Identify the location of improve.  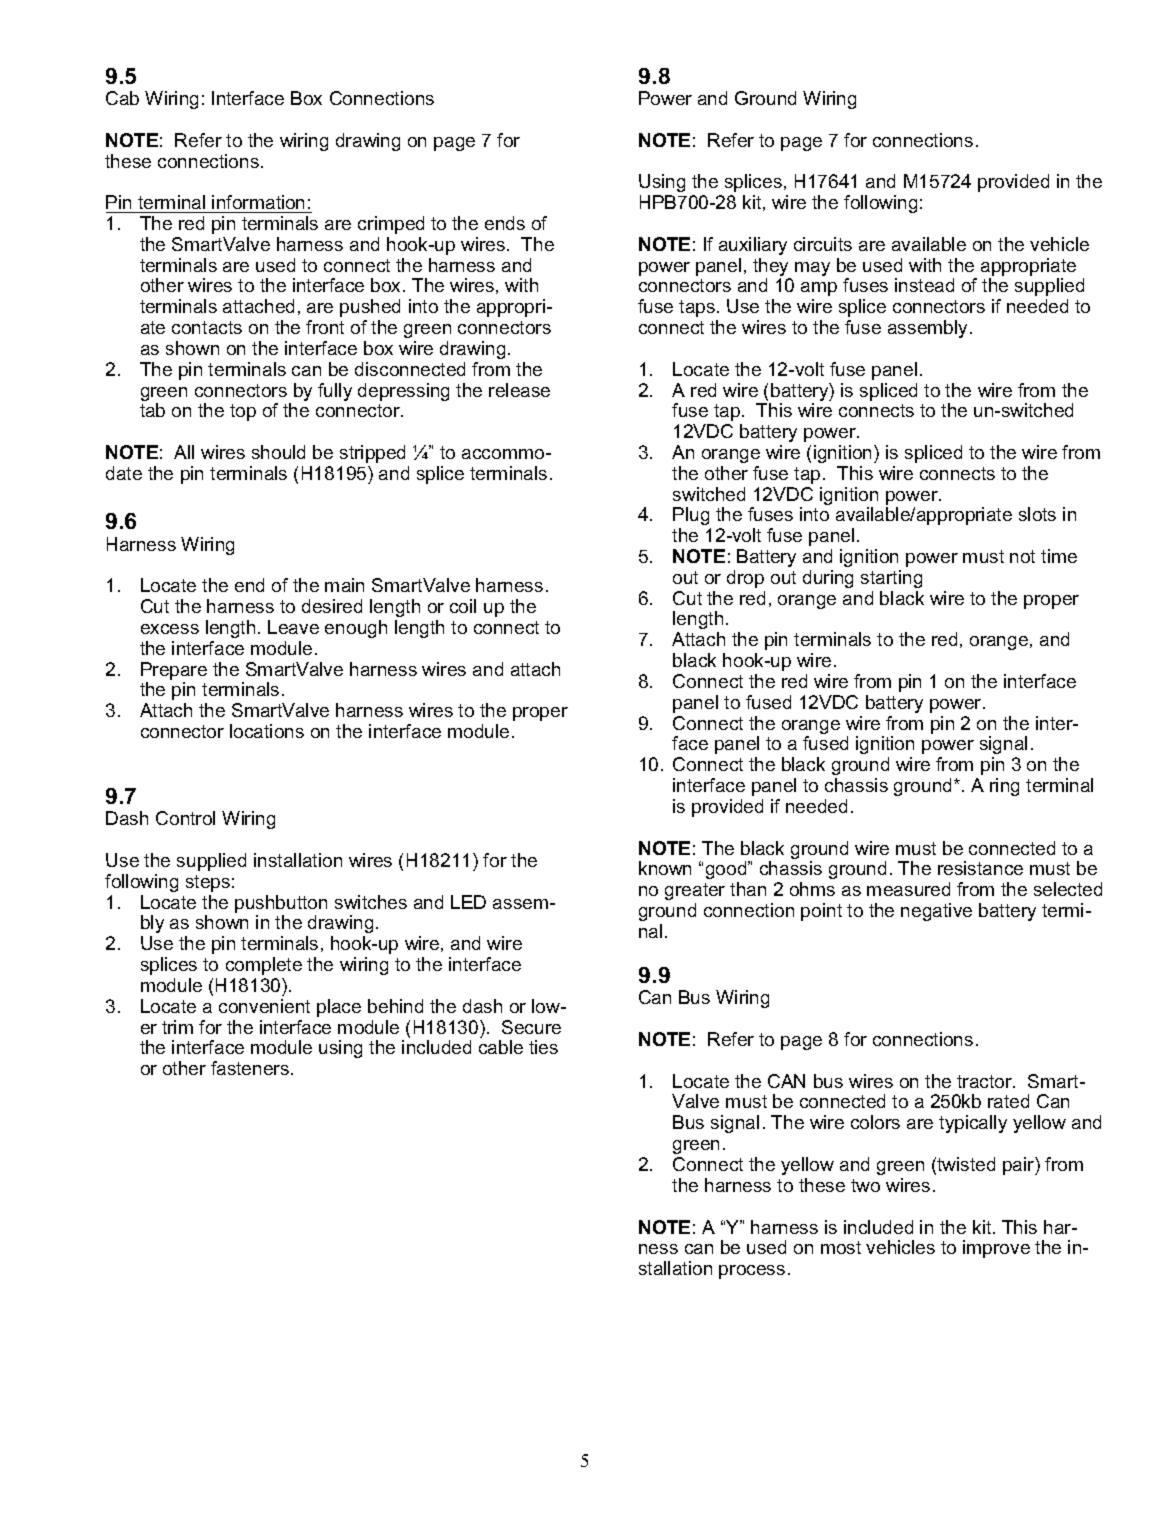
(996, 1249).
